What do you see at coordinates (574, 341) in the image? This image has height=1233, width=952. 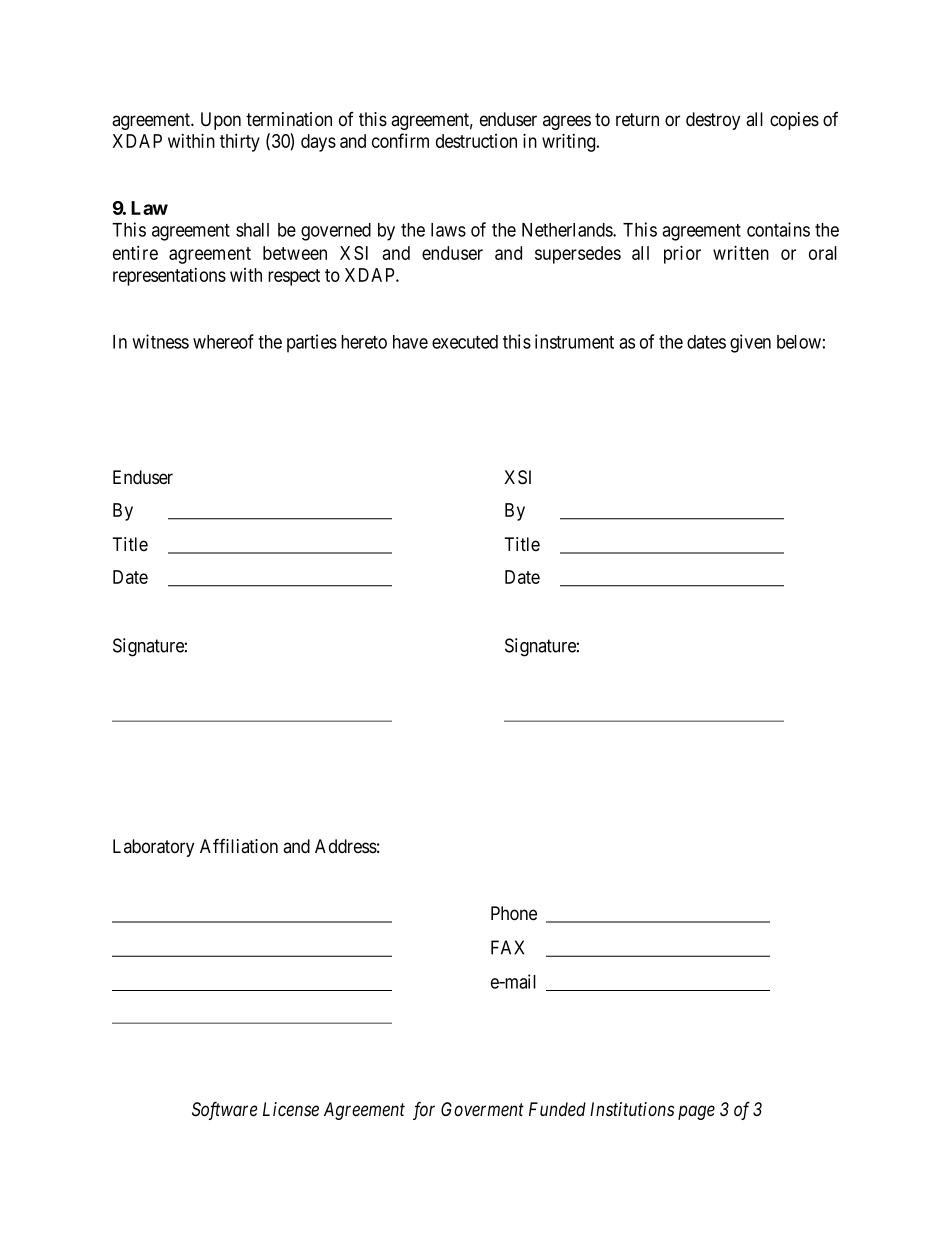 I see `instrument` at bounding box center [574, 341].
